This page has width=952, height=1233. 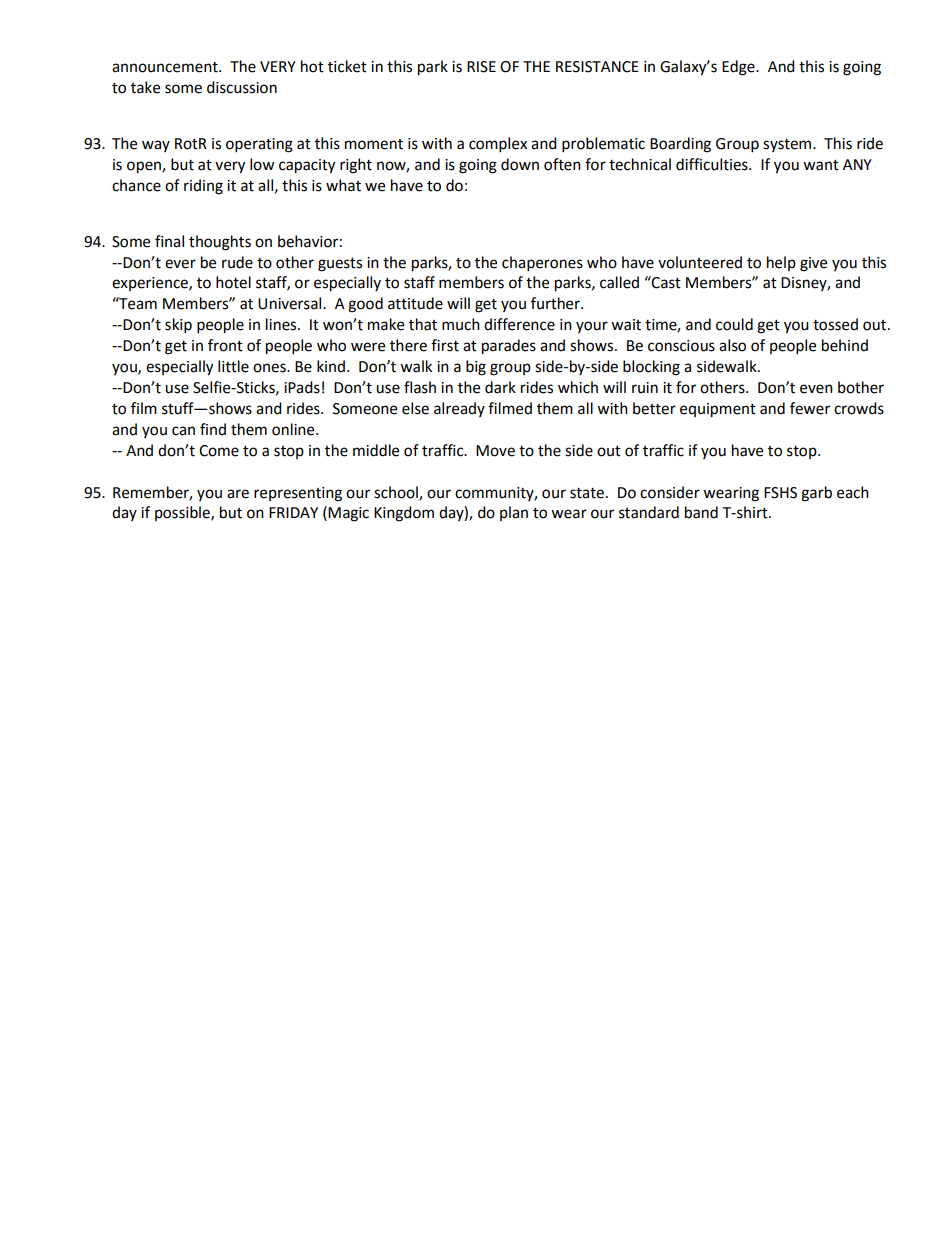 What do you see at coordinates (519, 324) in the page?
I see `difference` at bounding box center [519, 324].
